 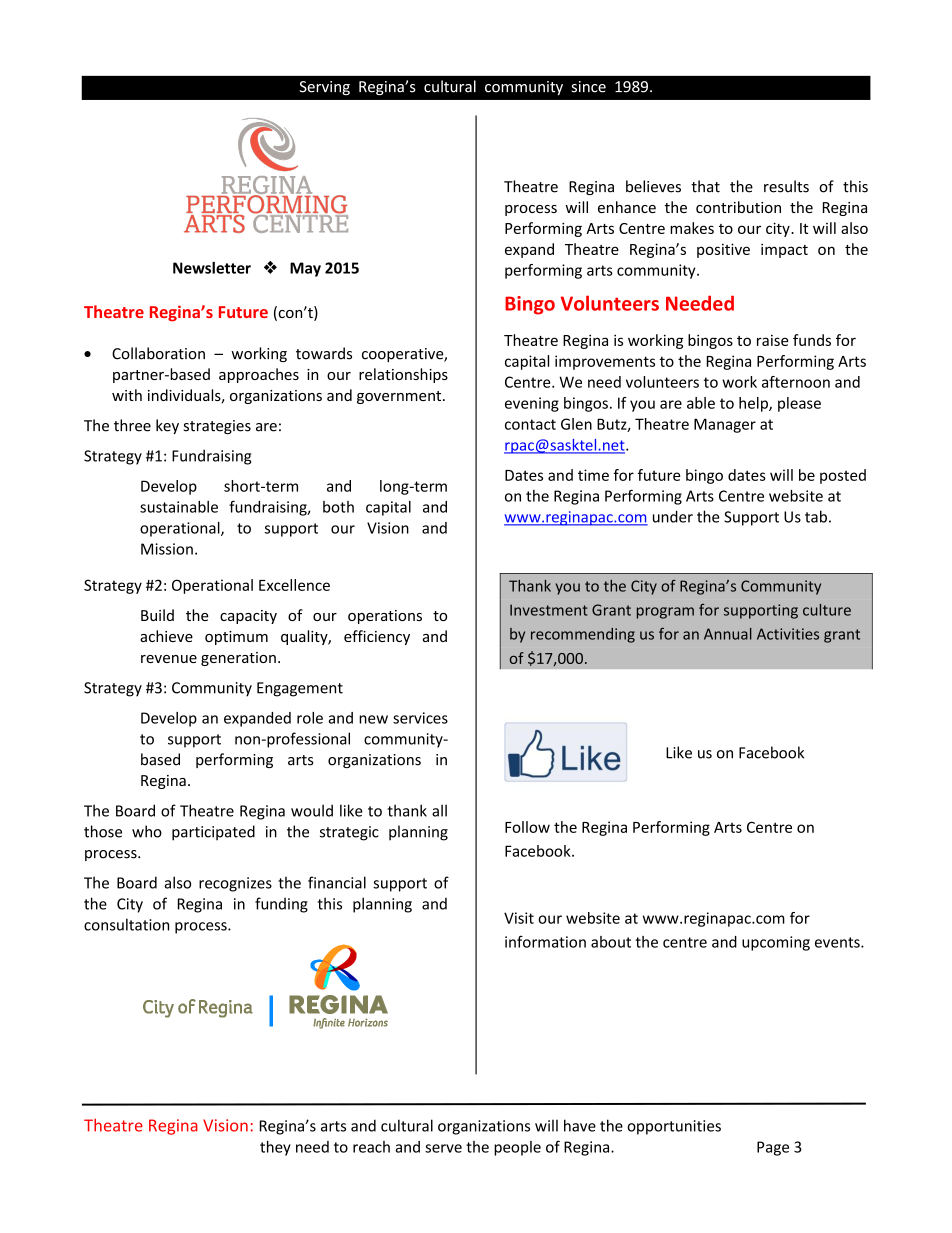 I want to click on Investment, so click(x=549, y=610).
